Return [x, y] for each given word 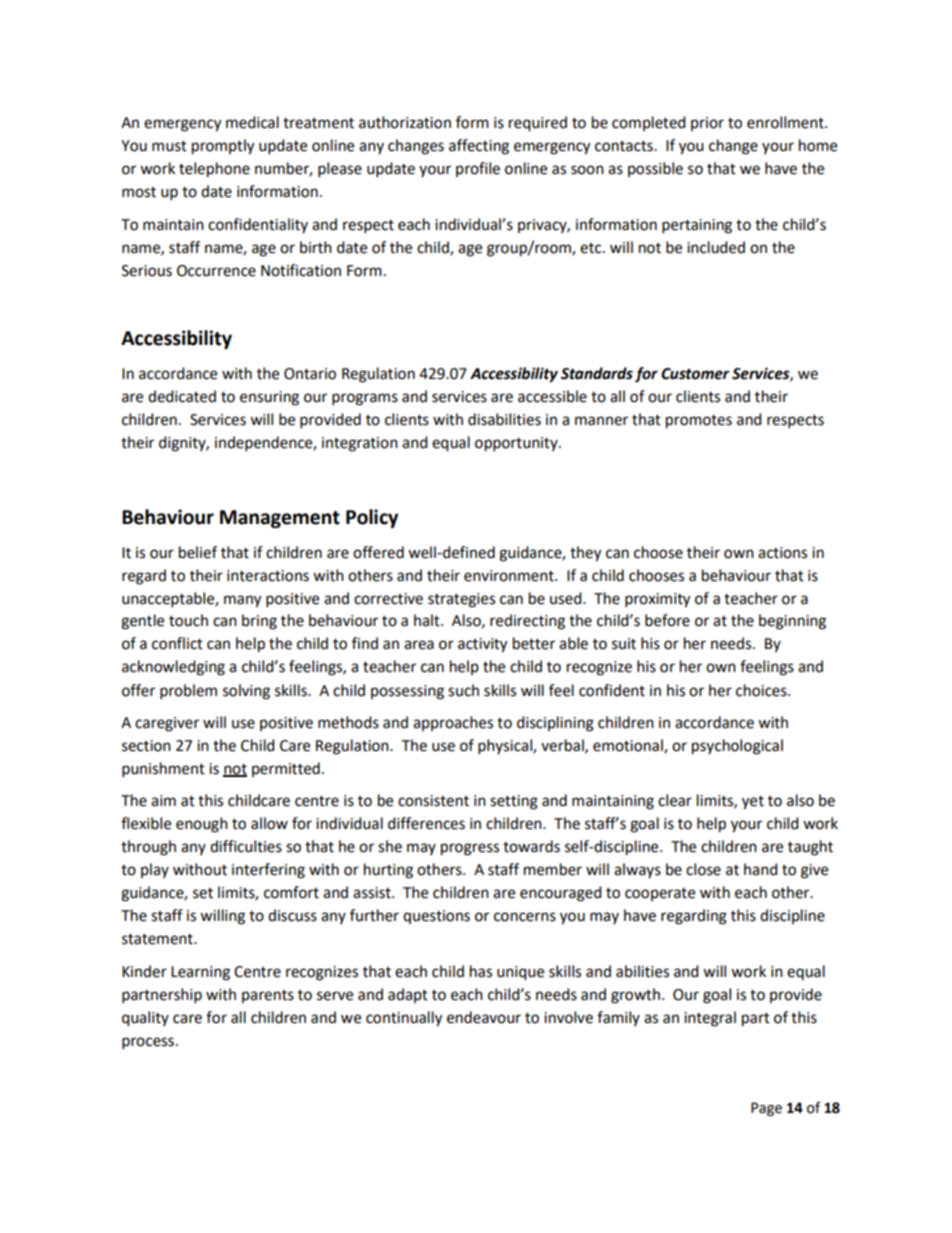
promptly [223, 147]
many [242, 601]
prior [707, 124]
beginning [792, 622]
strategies [461, 600]
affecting [479, 147]
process [148, 1043]
